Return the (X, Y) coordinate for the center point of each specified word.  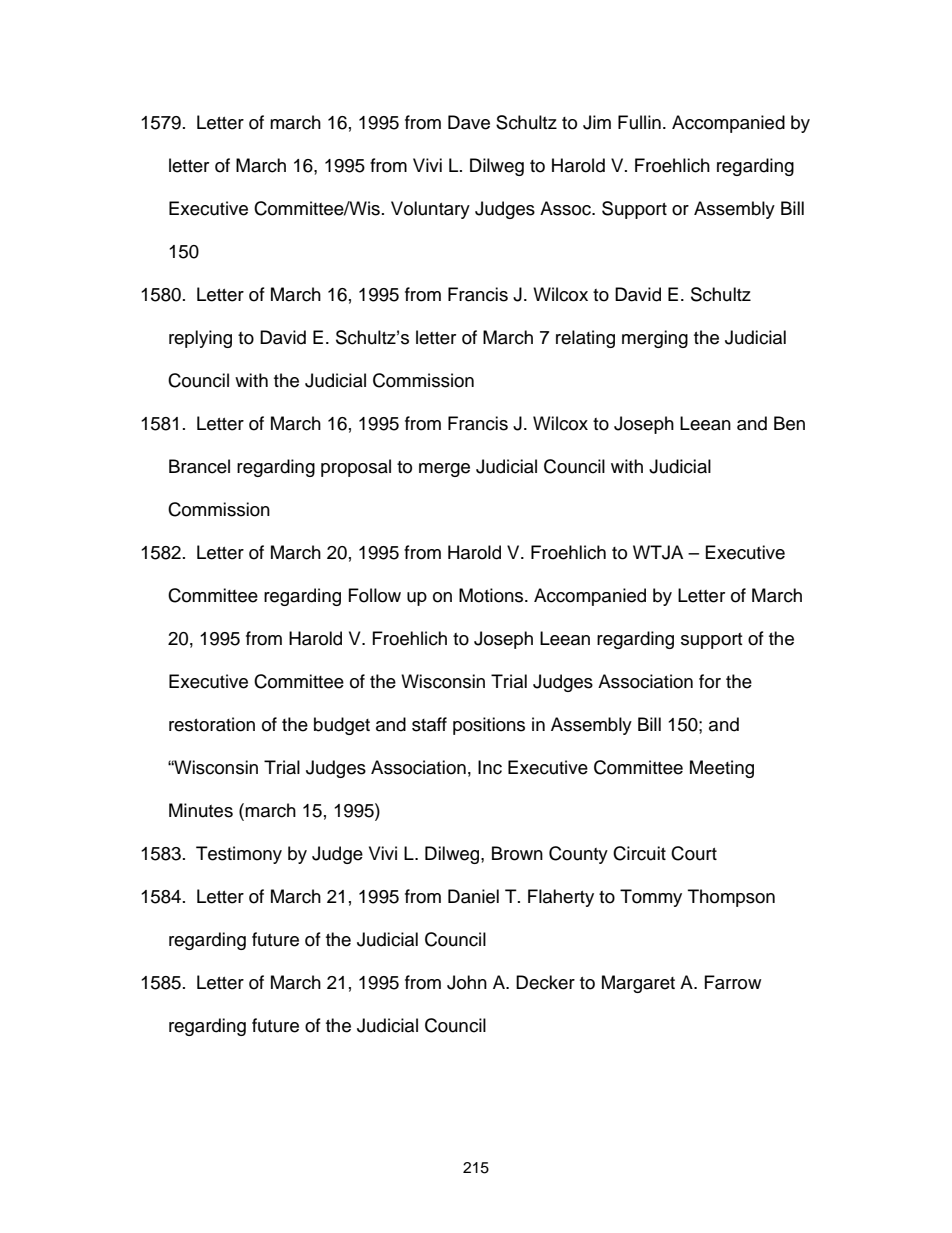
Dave (469, 122)
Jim (597, 122)
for (710, 681)
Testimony (239, 855)
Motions (492, 595)
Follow (375, 595)
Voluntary (430, 210)
